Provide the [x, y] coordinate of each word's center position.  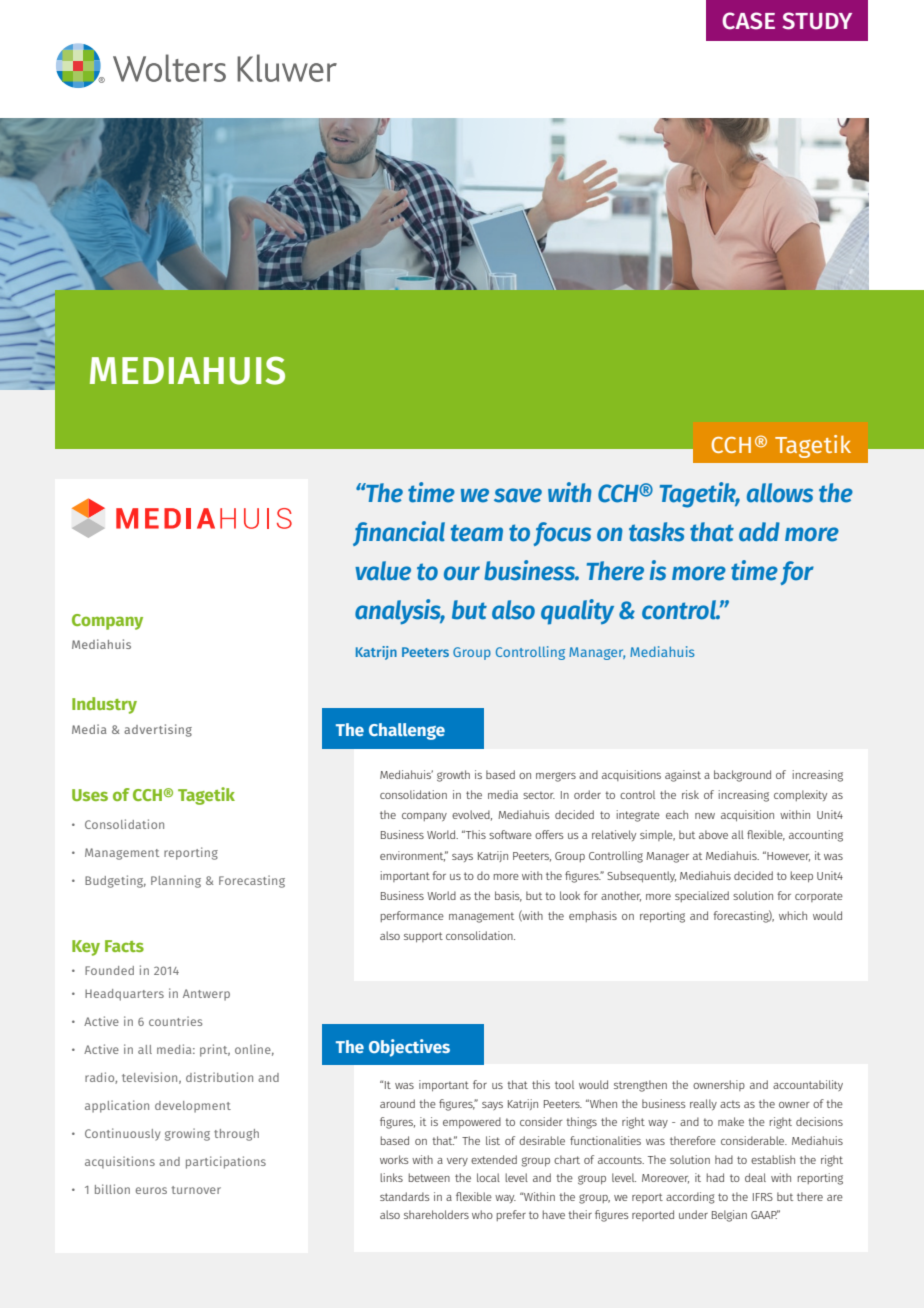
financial [399, 533]
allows [780, 493]
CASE [748, 21]
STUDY [817, 21]
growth [453, 776]
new [705, 816]
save [518, 495]
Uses [90, 795]
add [759, 532]
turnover [196, 1190]
